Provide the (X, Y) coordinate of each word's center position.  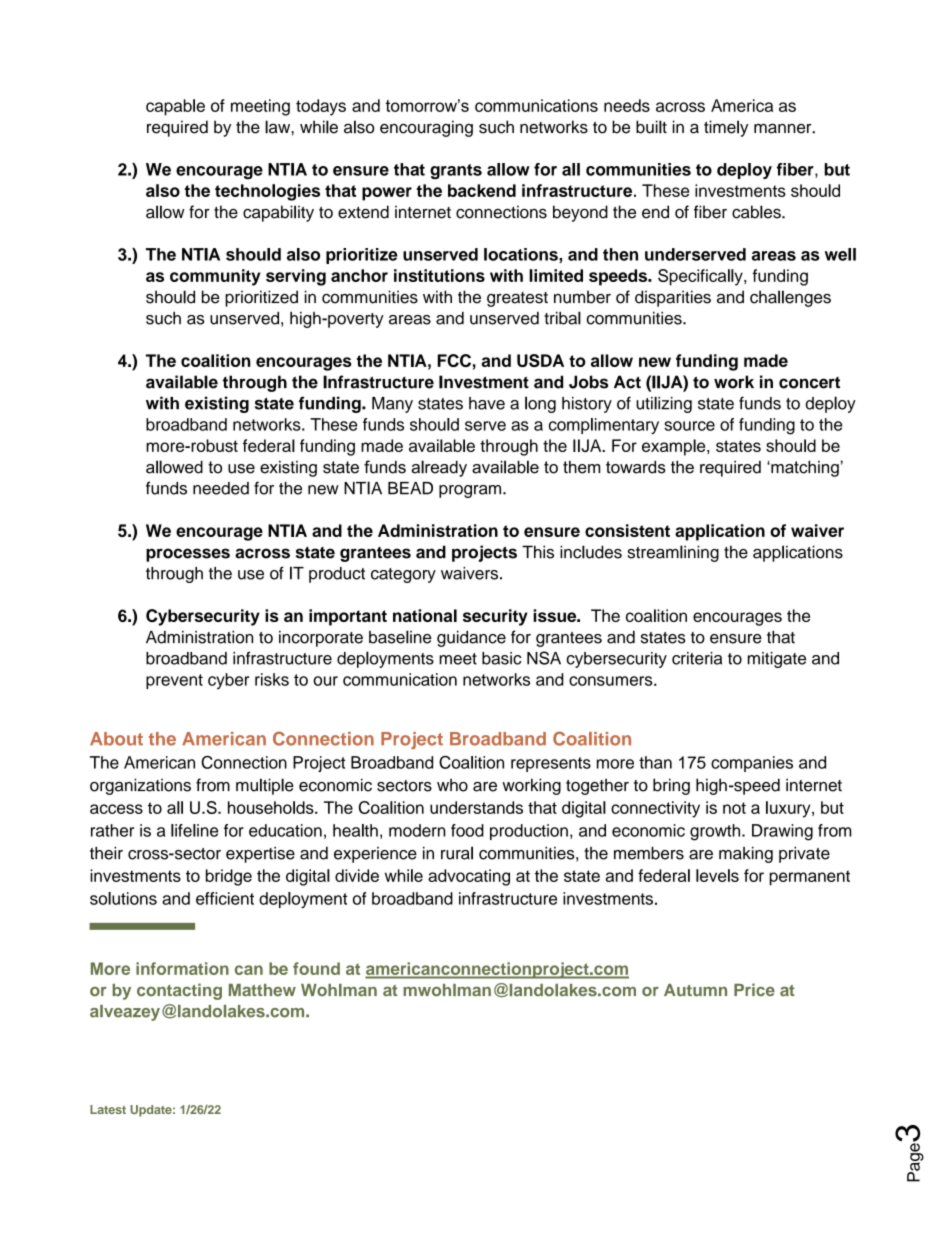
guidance (471, 638)
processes (188, 555)
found (316, 968)
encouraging (426, 128)
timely (726, 128)
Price (754, 990)
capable (175, 107)
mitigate (777, 660)
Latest (108, 1109)
